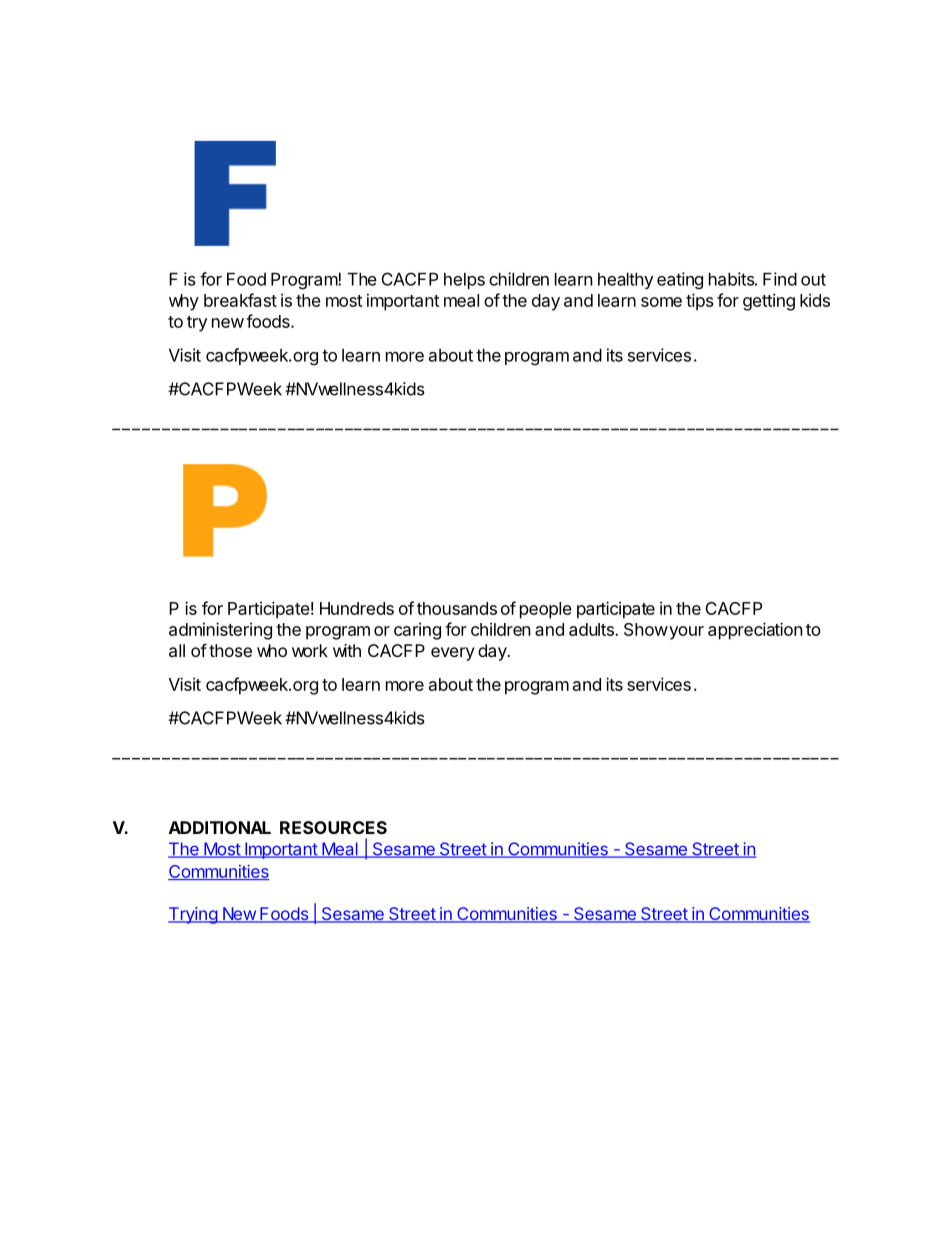 The width and height of the document is (952, 1233). Describe the element at coordinates (464, 281) in the document. I see `helps` at that location.
